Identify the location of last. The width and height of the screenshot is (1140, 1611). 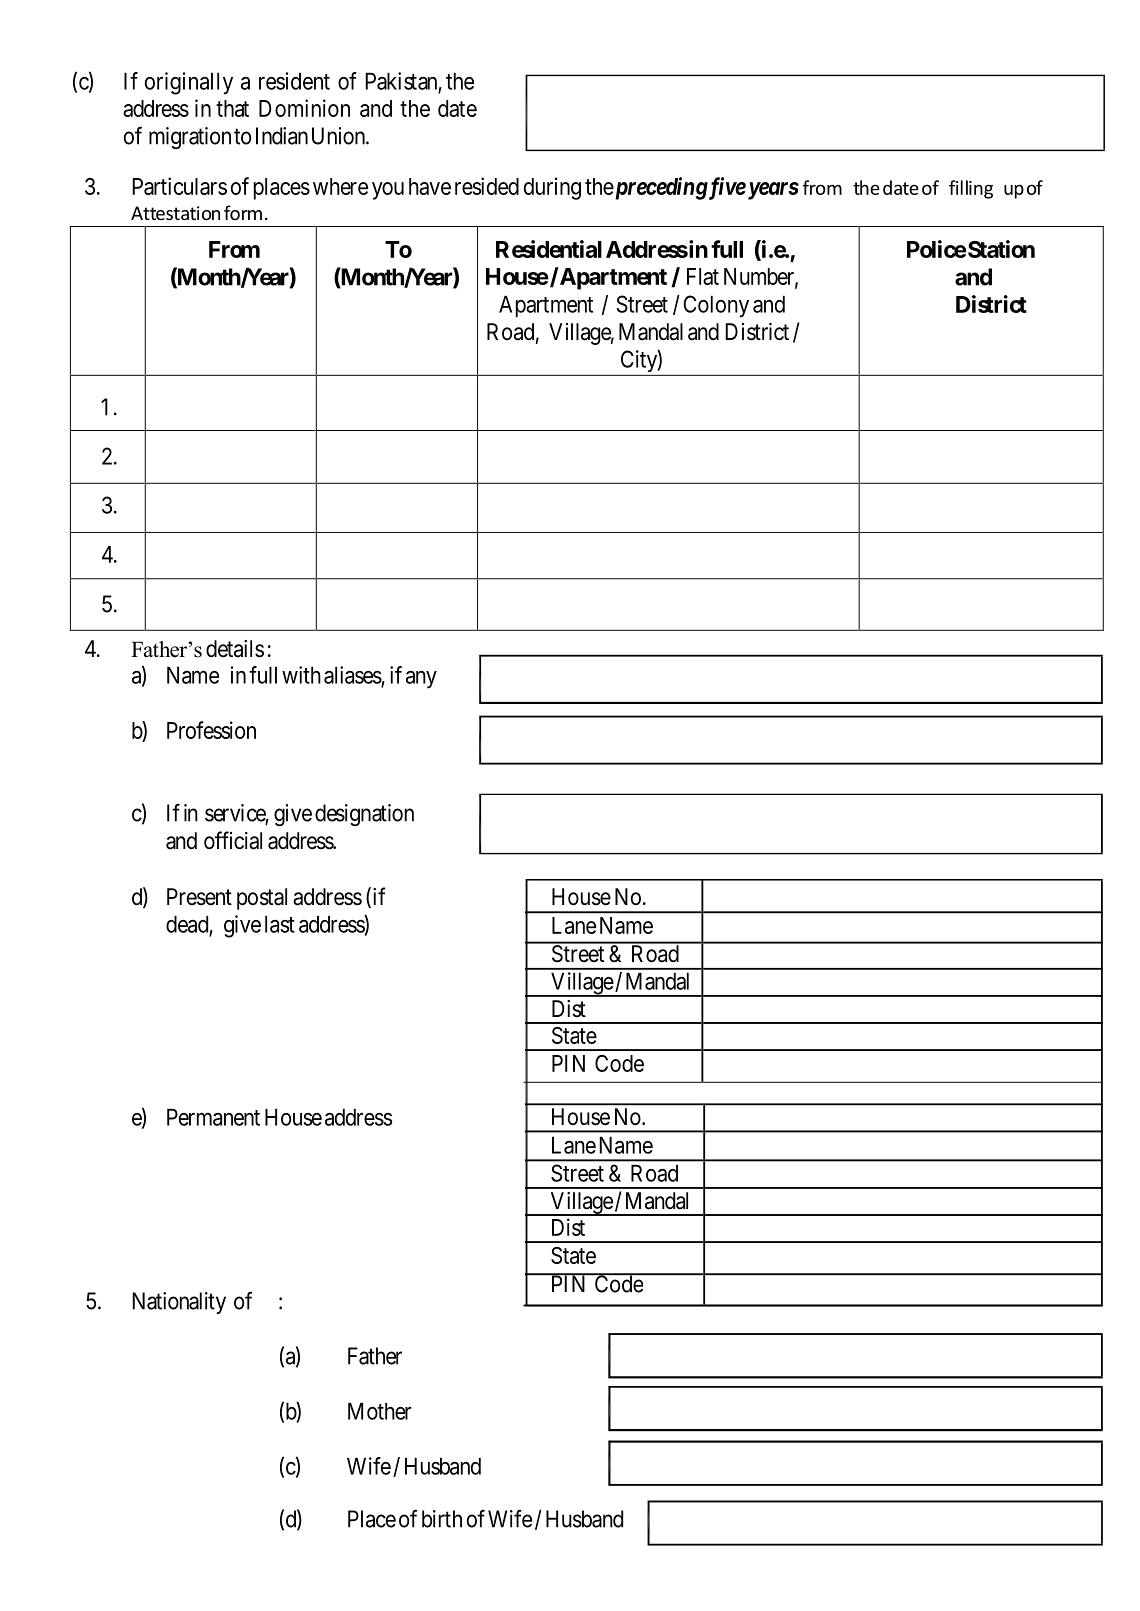
(280, 924).
